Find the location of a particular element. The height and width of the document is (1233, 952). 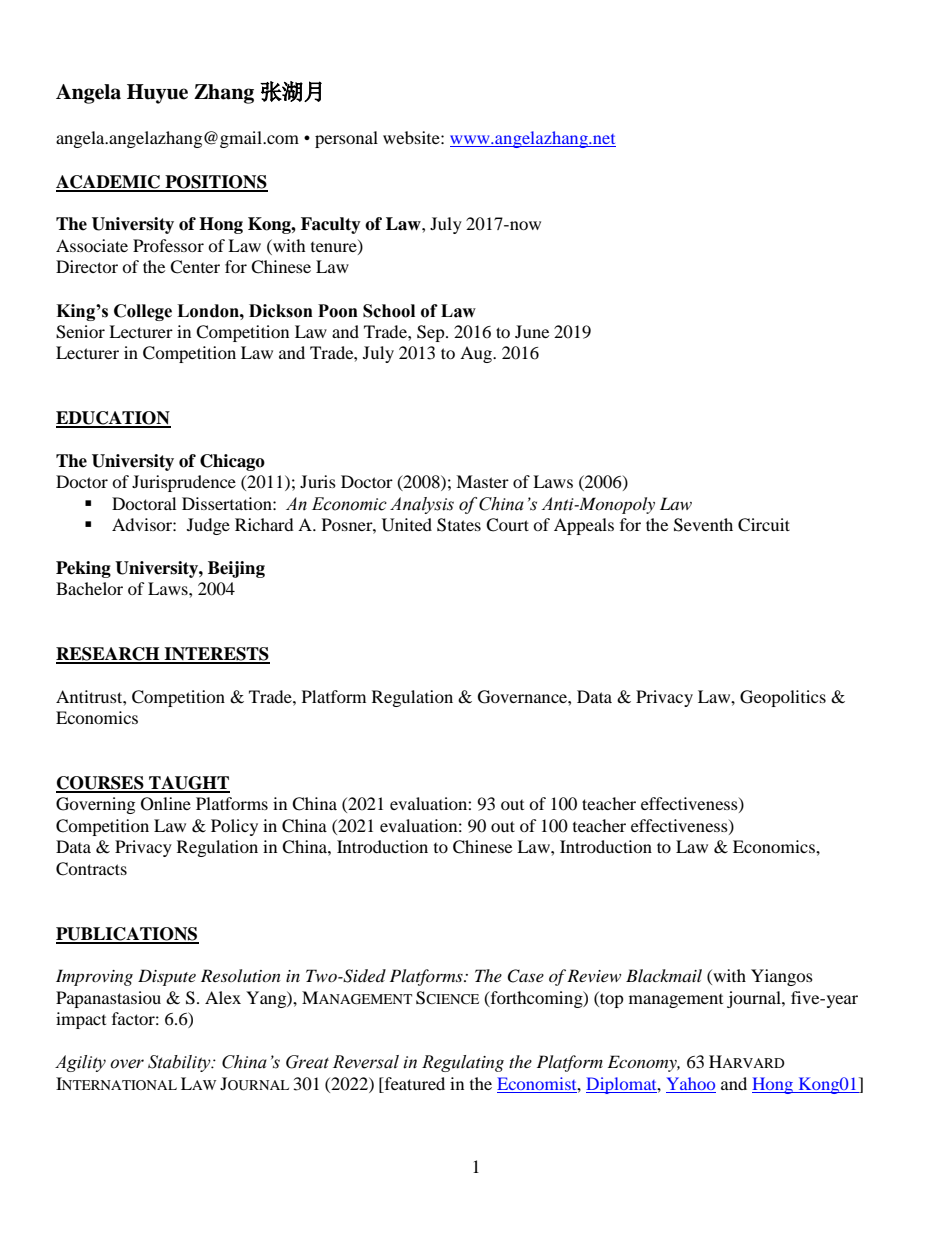

INTERESTS is located at coordinates (216, 655).
